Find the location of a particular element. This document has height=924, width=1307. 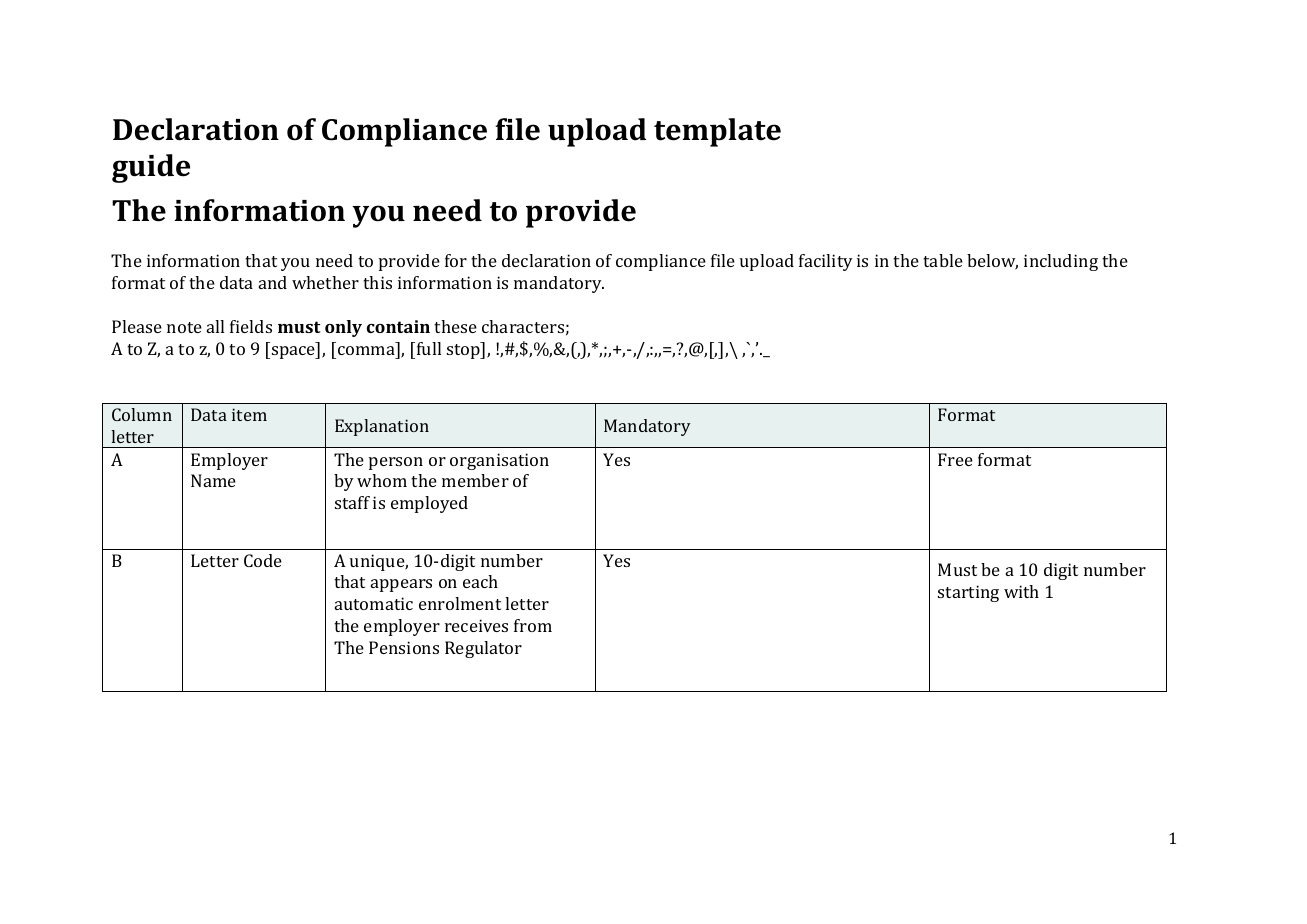

table is located at coordinates (943, 260).
